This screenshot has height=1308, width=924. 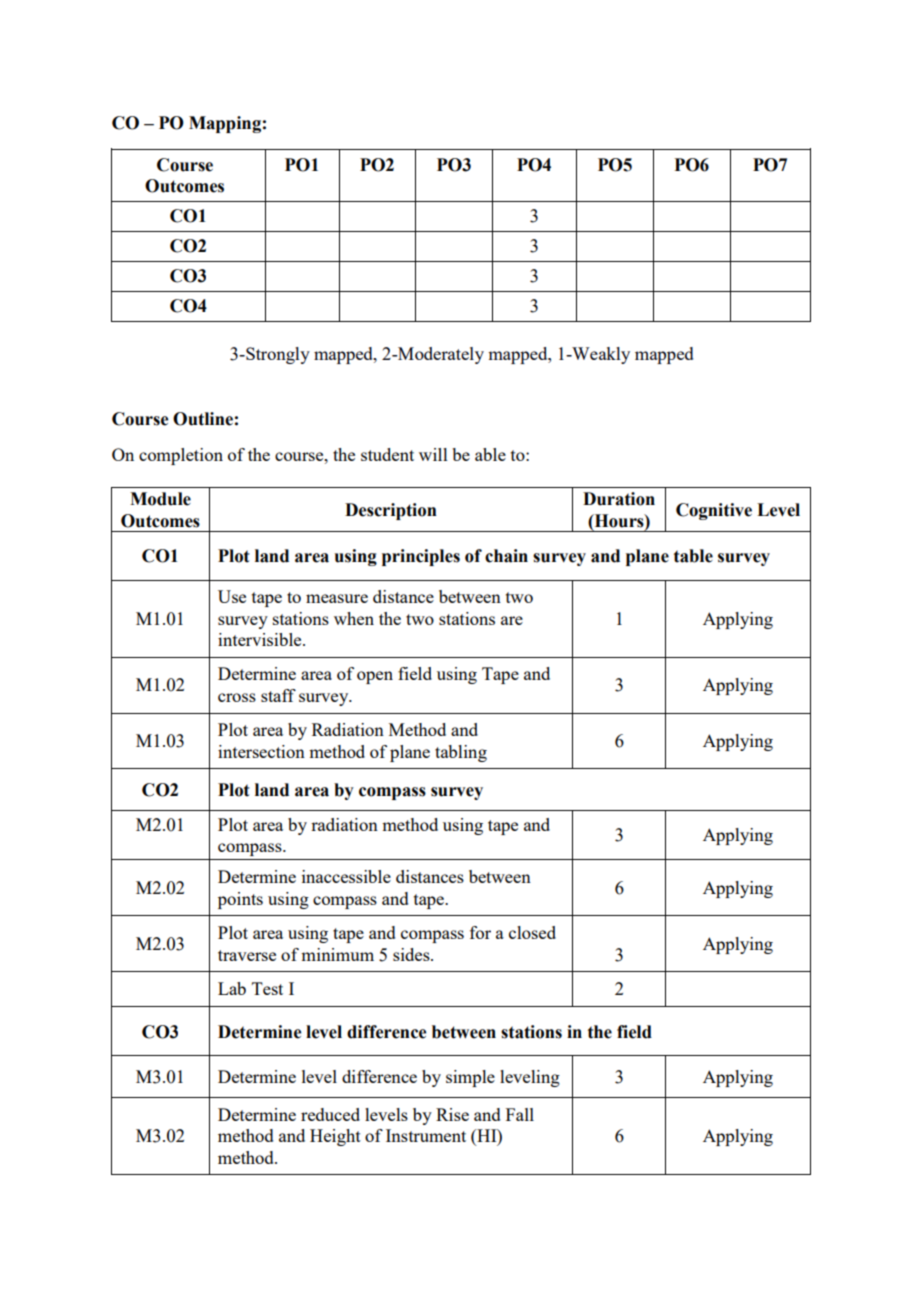 What do you see at coordinates (619, 499) in the screenshot?
I see `Duration` at bounding box center [619, 499].
